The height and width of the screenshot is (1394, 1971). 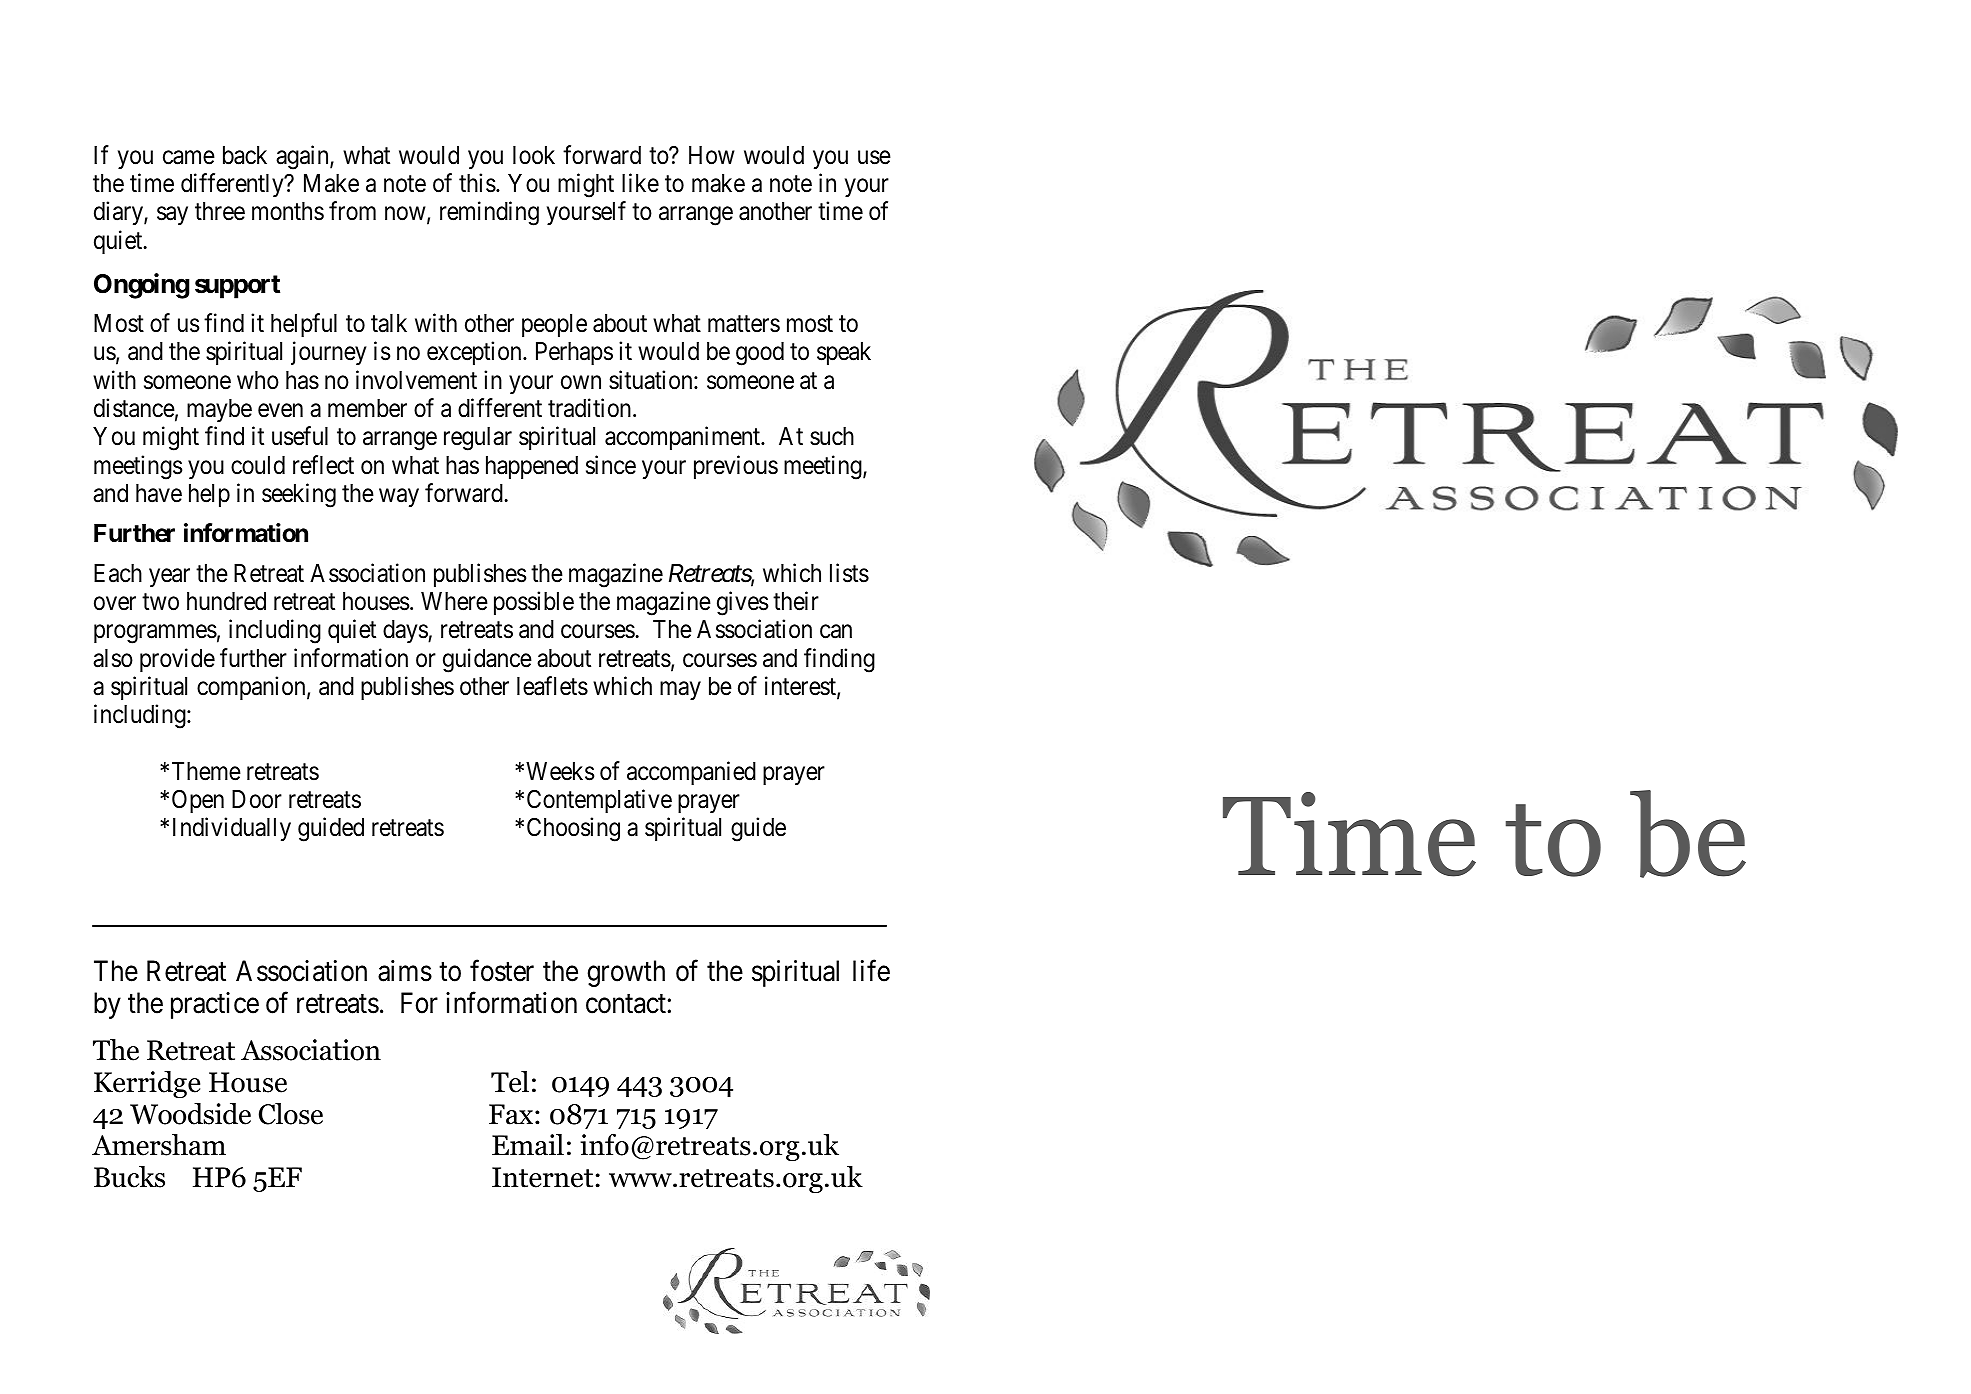 What do you see at coordinates (691, 773) in the screenshot?
I see `accompanied` at bounding box center [691, 773].
